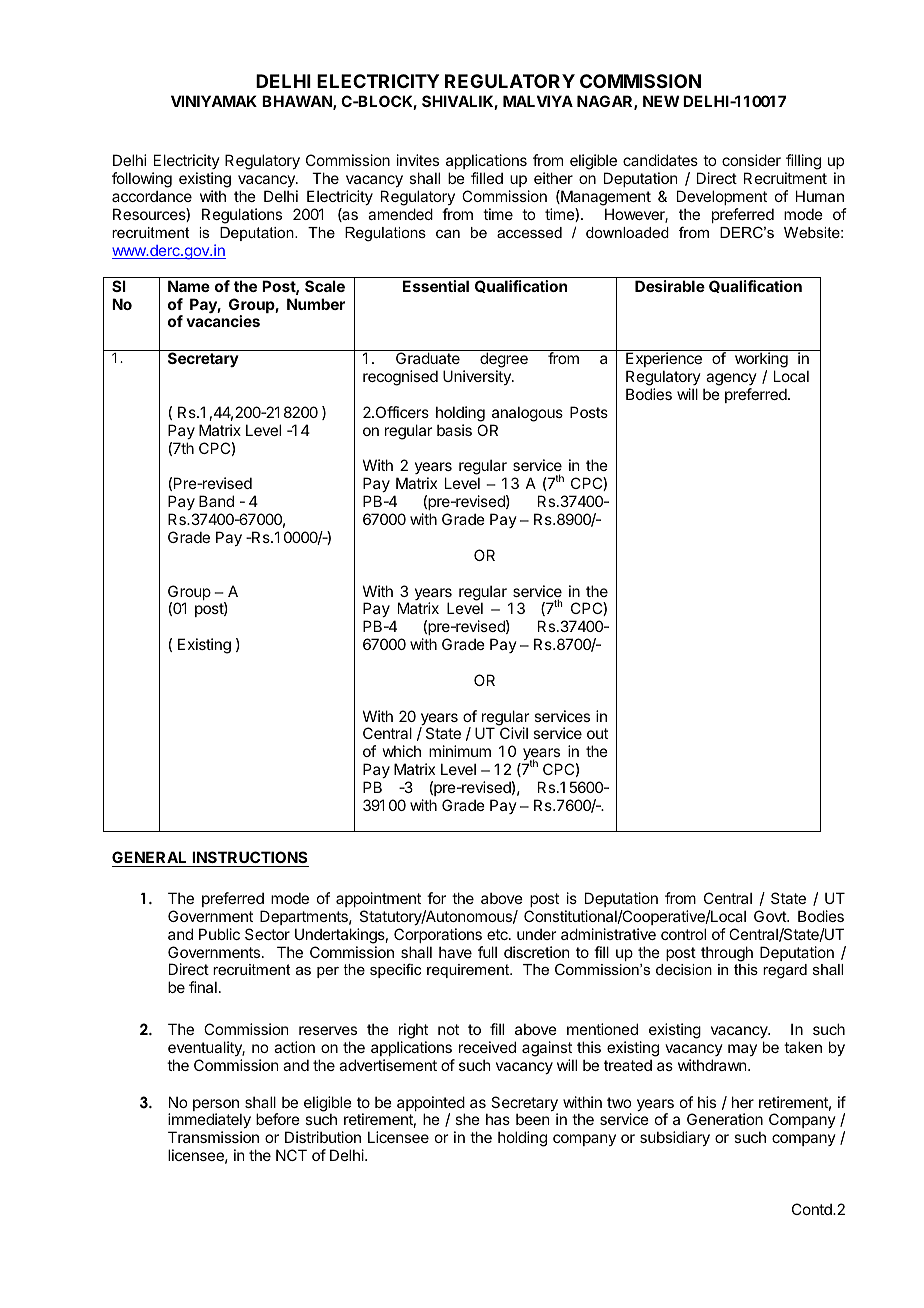 The width and height of the screenshot is (924, 1308). Describe the element at coordinates (249, 859) in the screenshot. I see `INSTRUCTIONS` at that location.
